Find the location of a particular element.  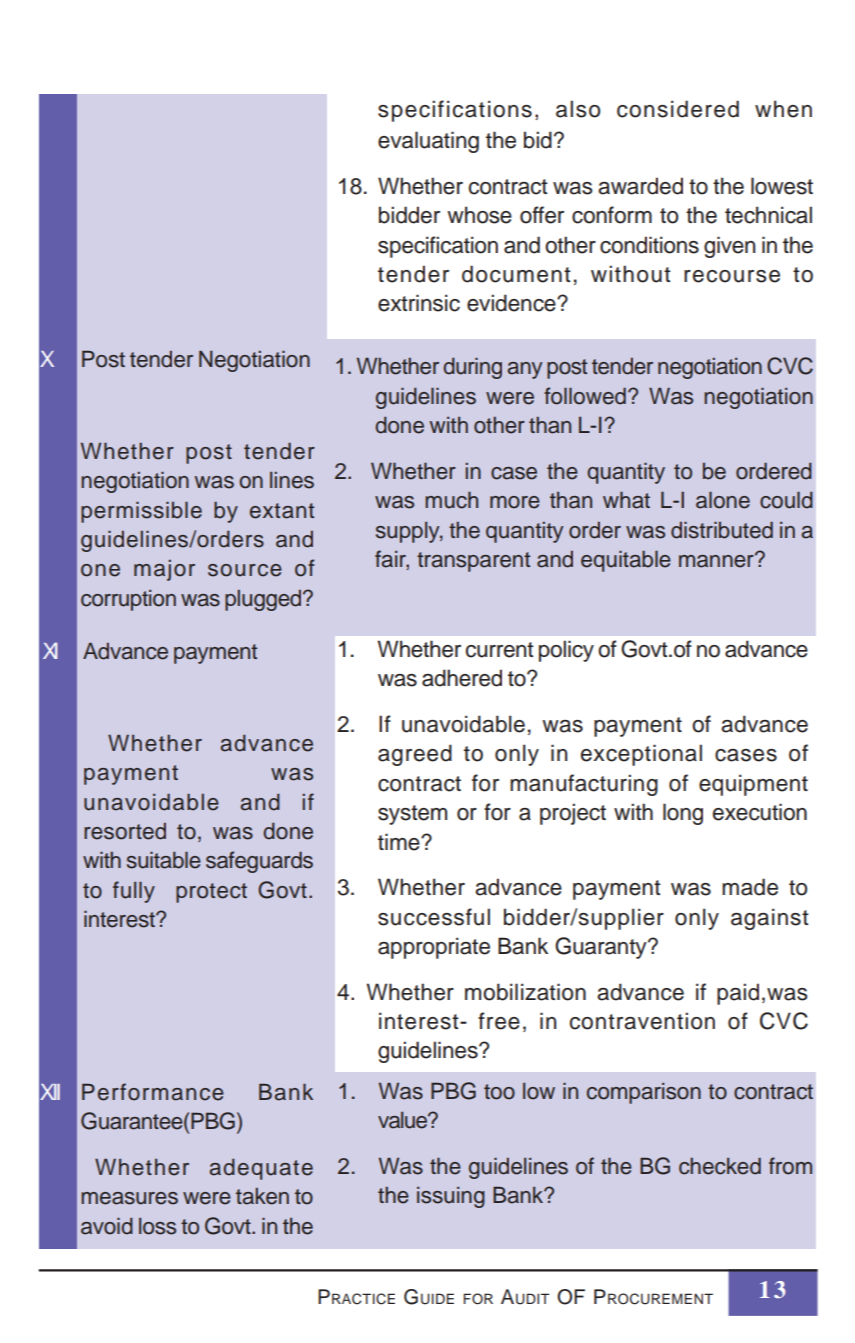

adhered is located at coordinates (462, 678).
